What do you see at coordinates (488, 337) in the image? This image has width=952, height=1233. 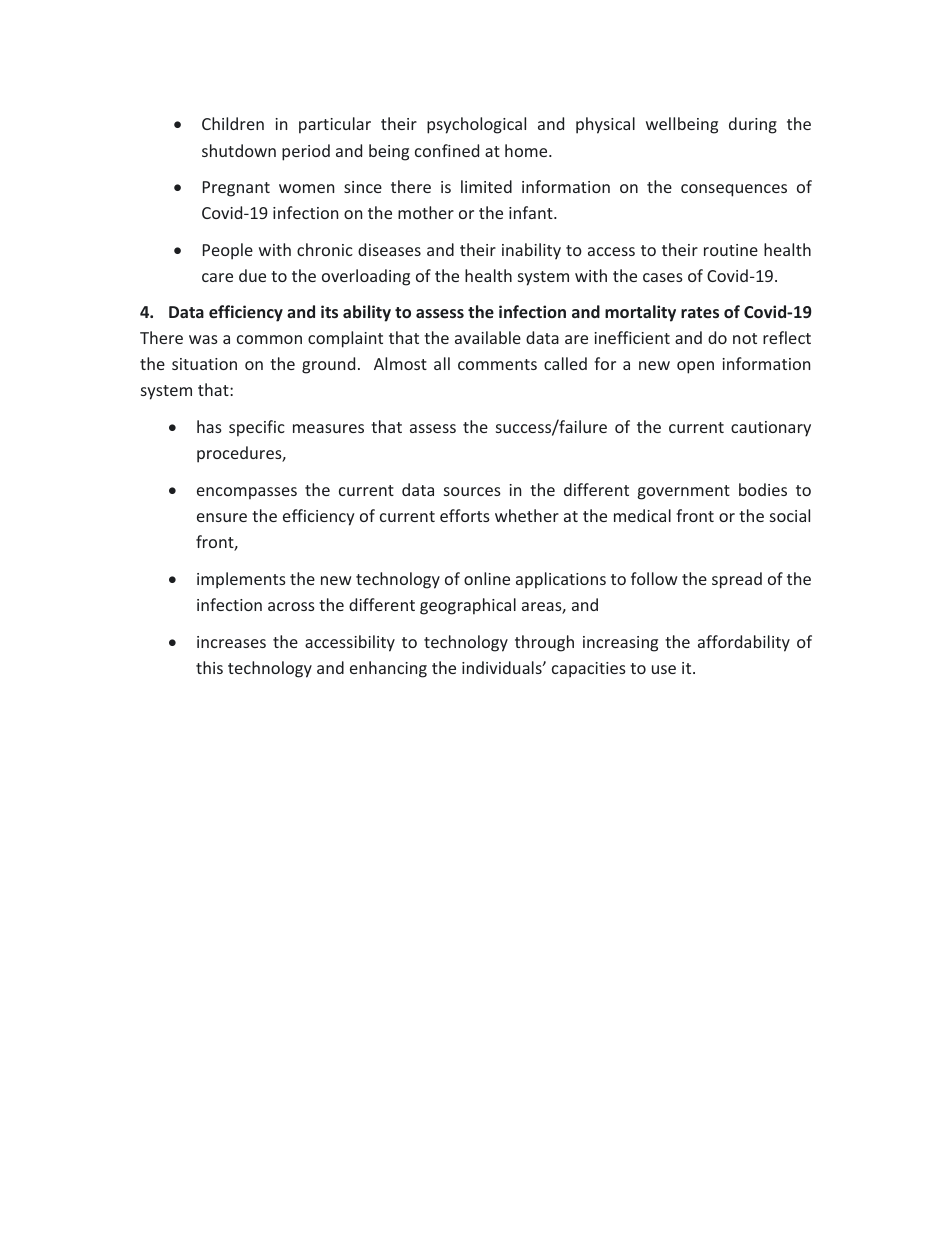 I see `available` at bounding box center [488, 337].
